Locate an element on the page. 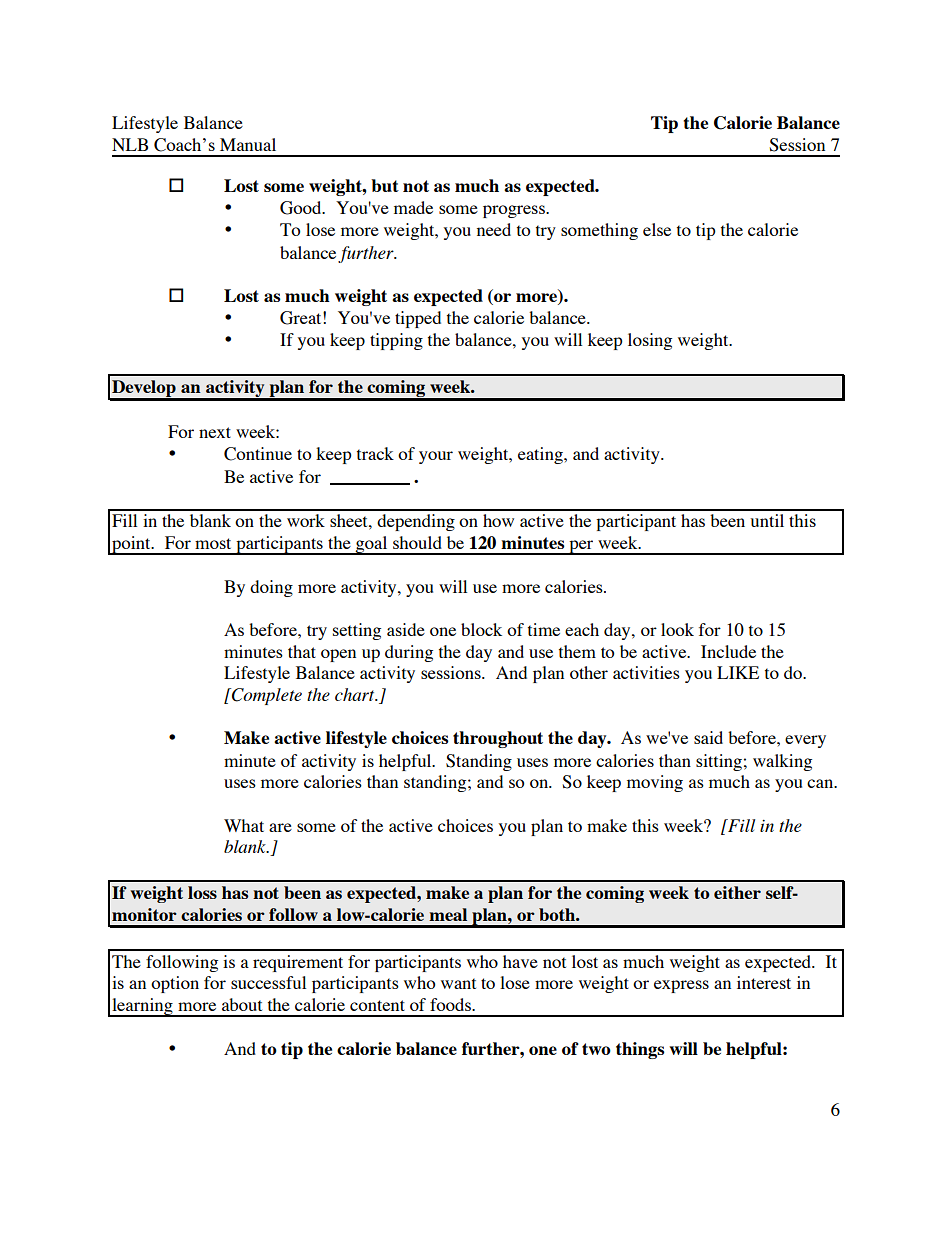 The height and width of the image is (1233, 952). throughout is located at coordinates (498, 739).
